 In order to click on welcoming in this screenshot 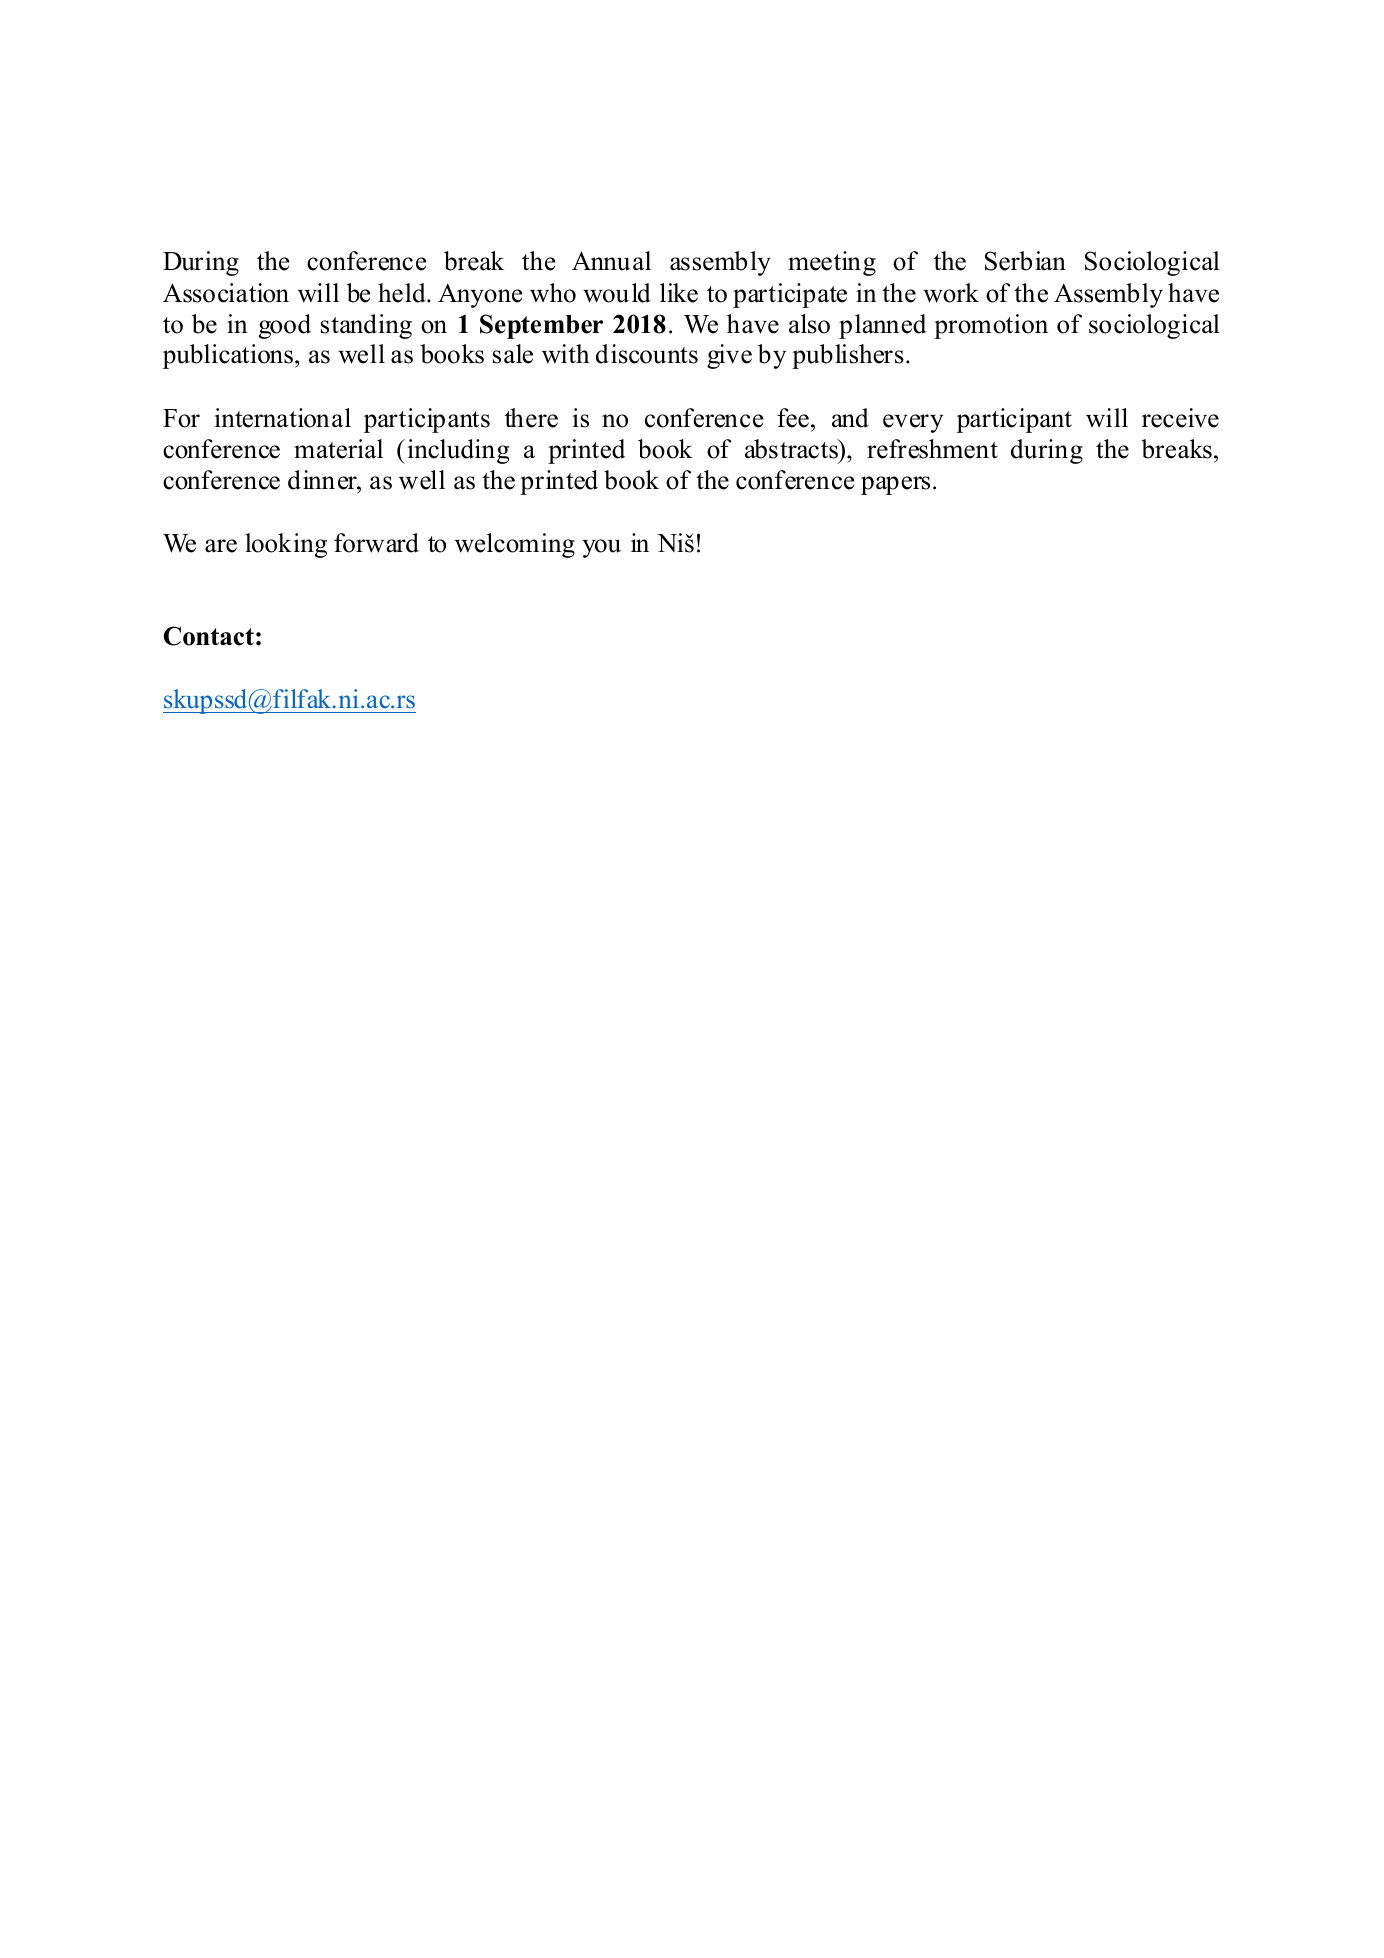, I will do `click(515, 545)`.
